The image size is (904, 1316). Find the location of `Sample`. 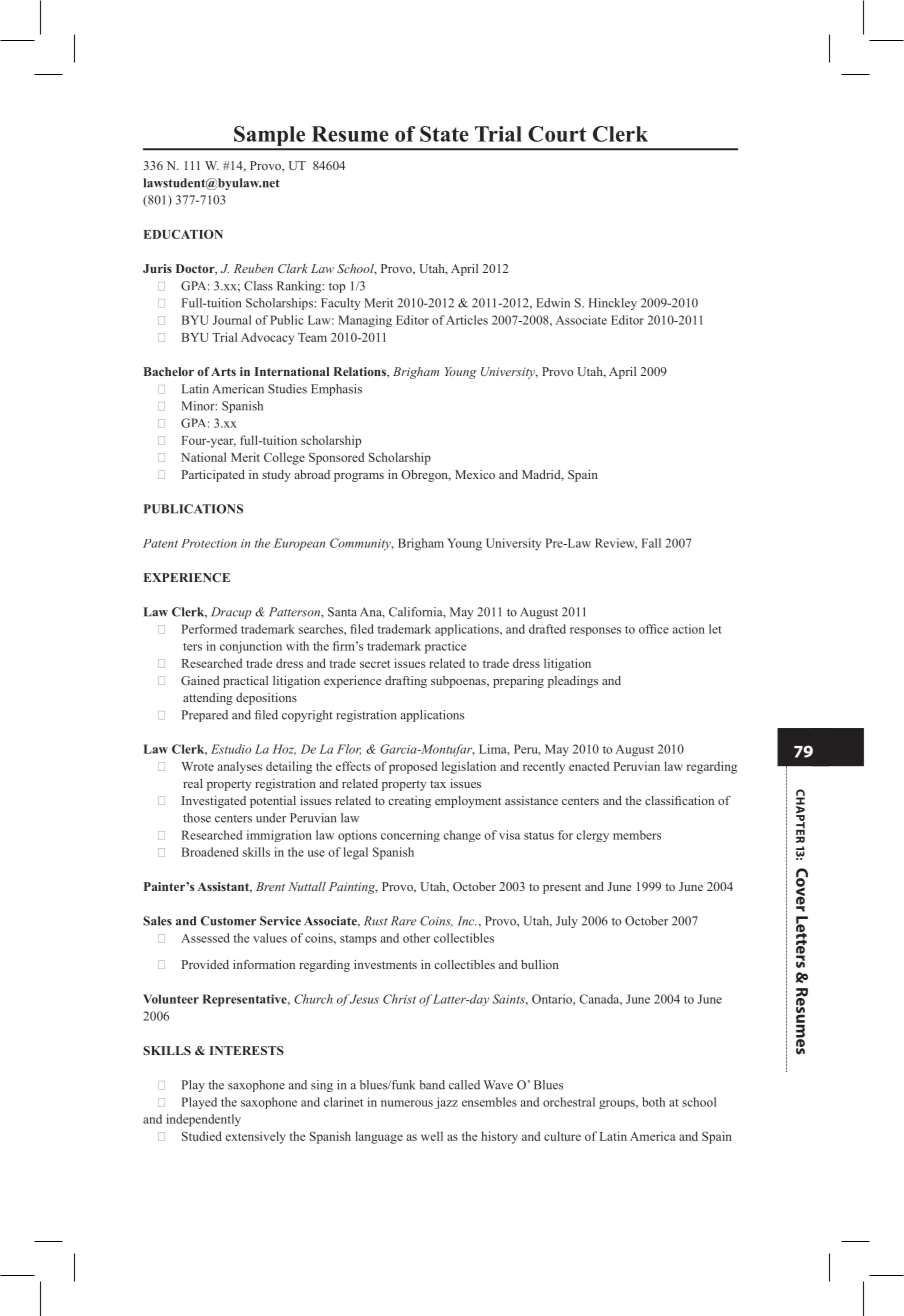

Sample is located at coordinates (270, 137).
